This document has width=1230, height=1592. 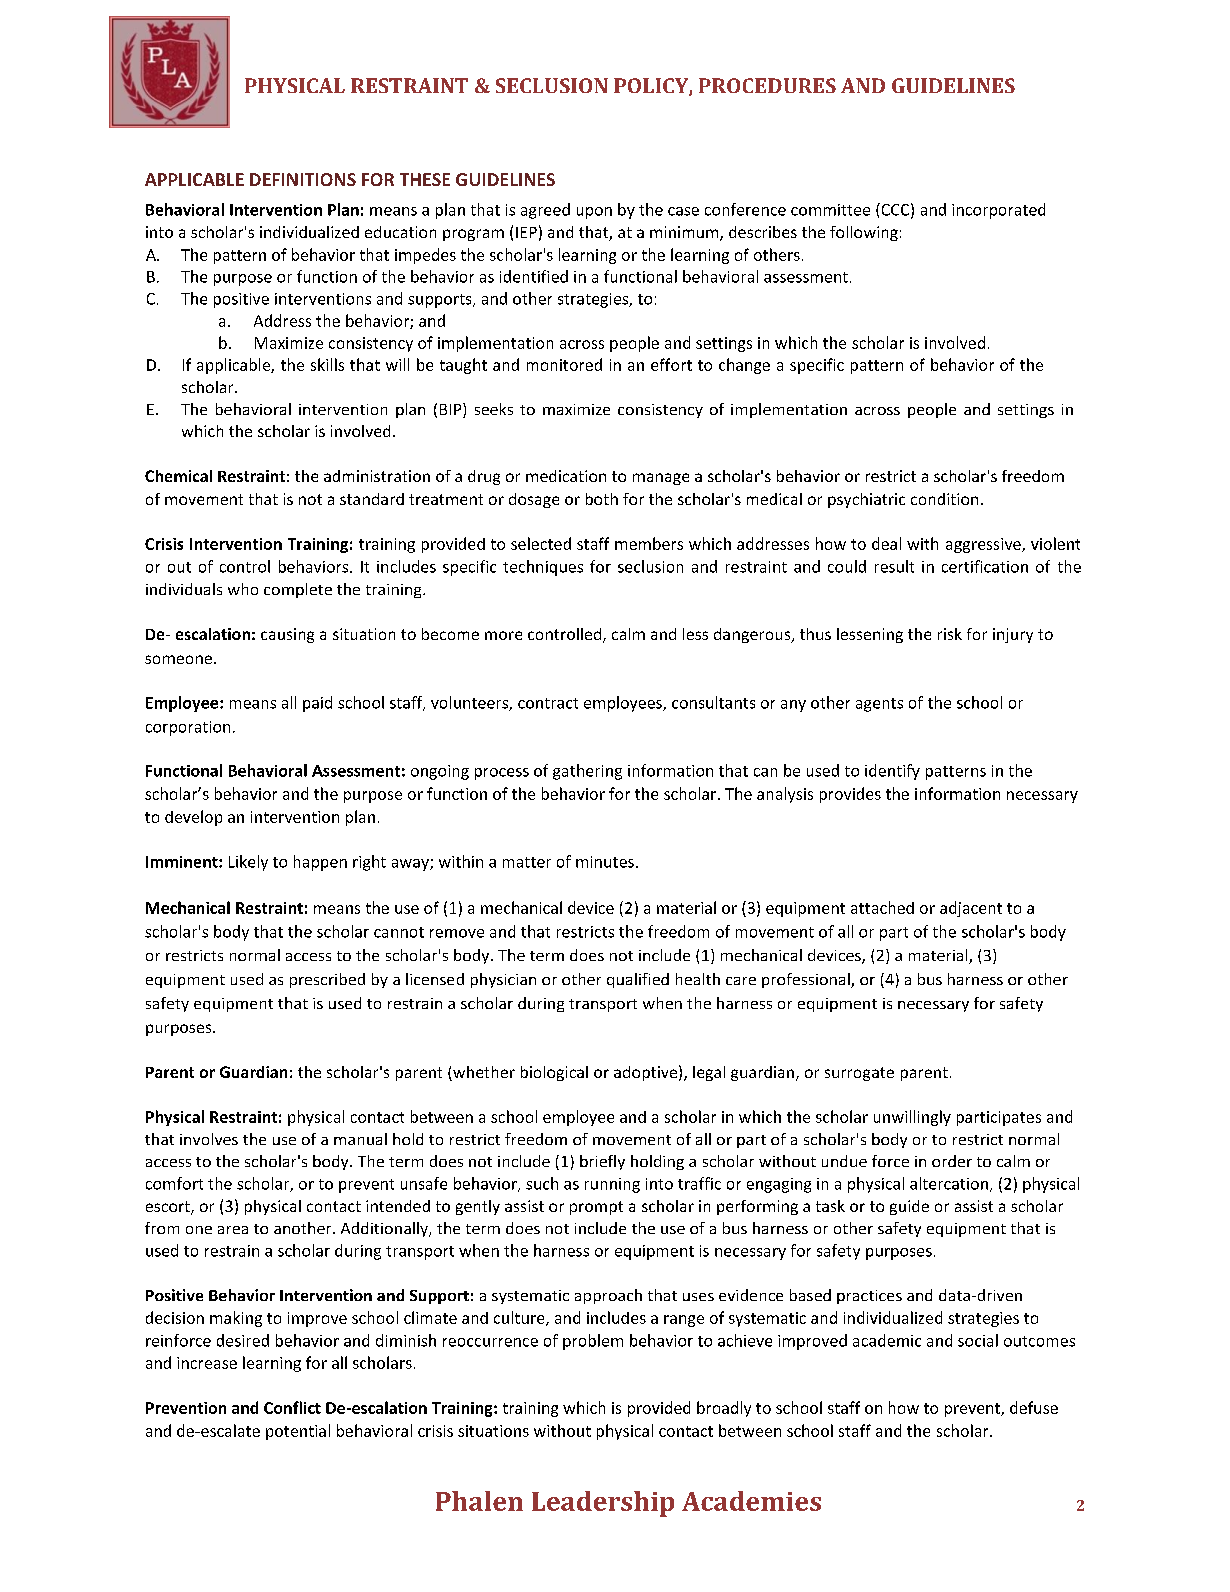 I want to click on identify, so click(x=892, y=772).
